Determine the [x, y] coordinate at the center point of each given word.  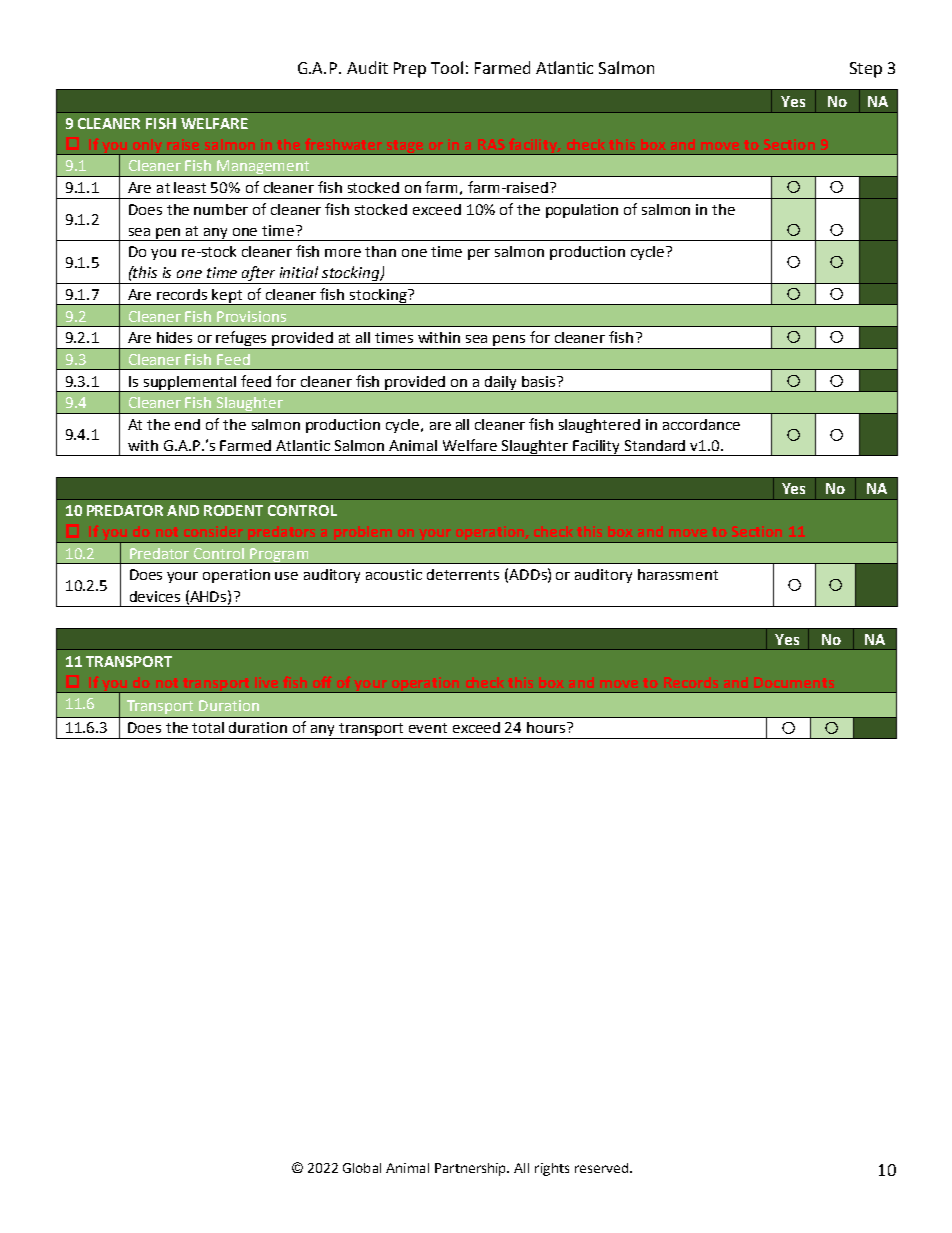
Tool [447, 67]
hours [547, 727]
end [187, 424]
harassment [678, 574]
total [208, 727]
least [190, 187]
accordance [701, 424]
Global [362, 1168]
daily [501, 384]
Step [866, 70]
